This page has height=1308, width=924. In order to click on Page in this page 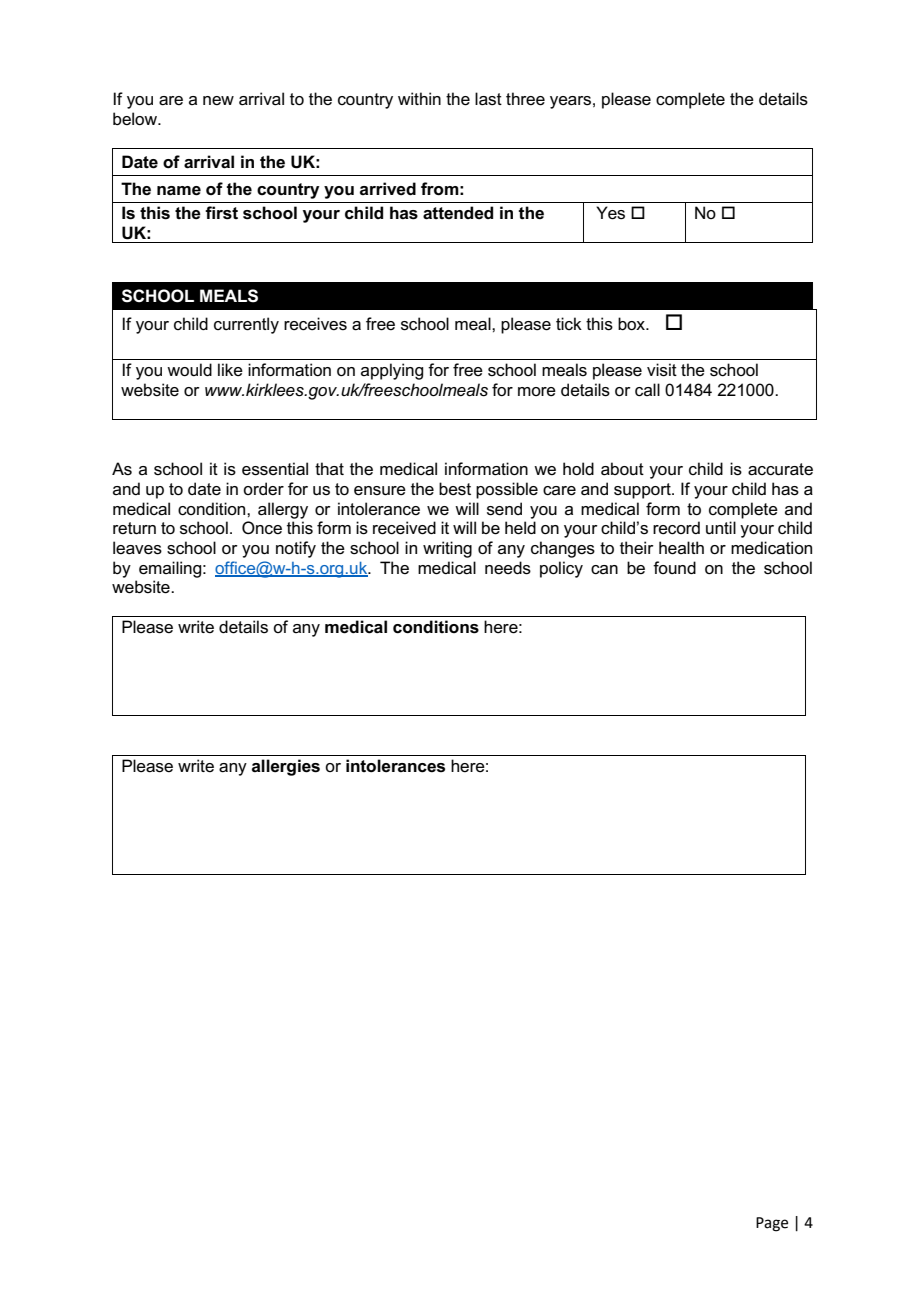, I will do `click(772, 1224)`.
